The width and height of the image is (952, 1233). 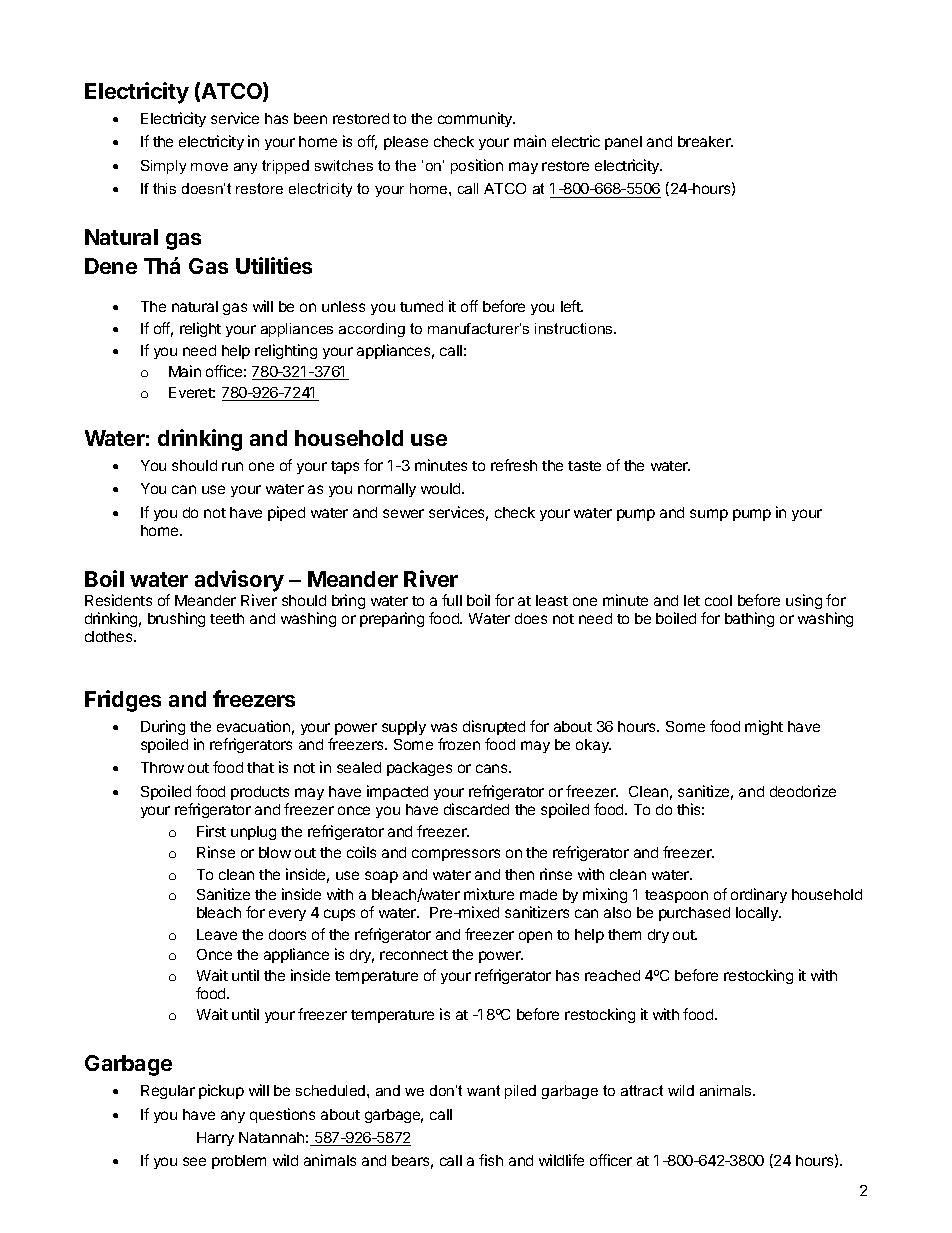 What do you see at coordinates (452, 600) in the image?
I see `full` at bounding box center [452, 600].
